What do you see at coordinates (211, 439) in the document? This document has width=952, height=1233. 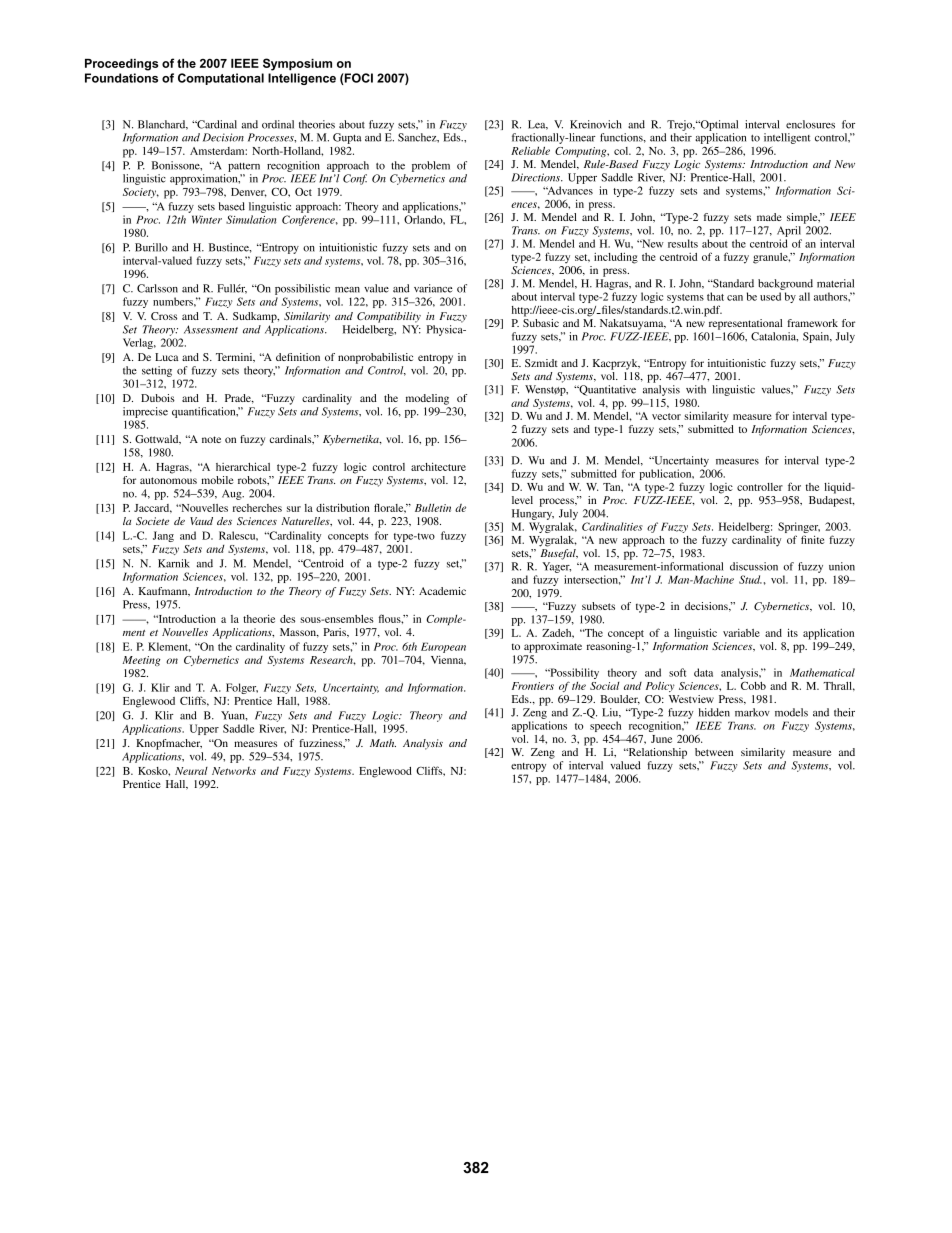 I see `note` at bounding box center [211, 439].
